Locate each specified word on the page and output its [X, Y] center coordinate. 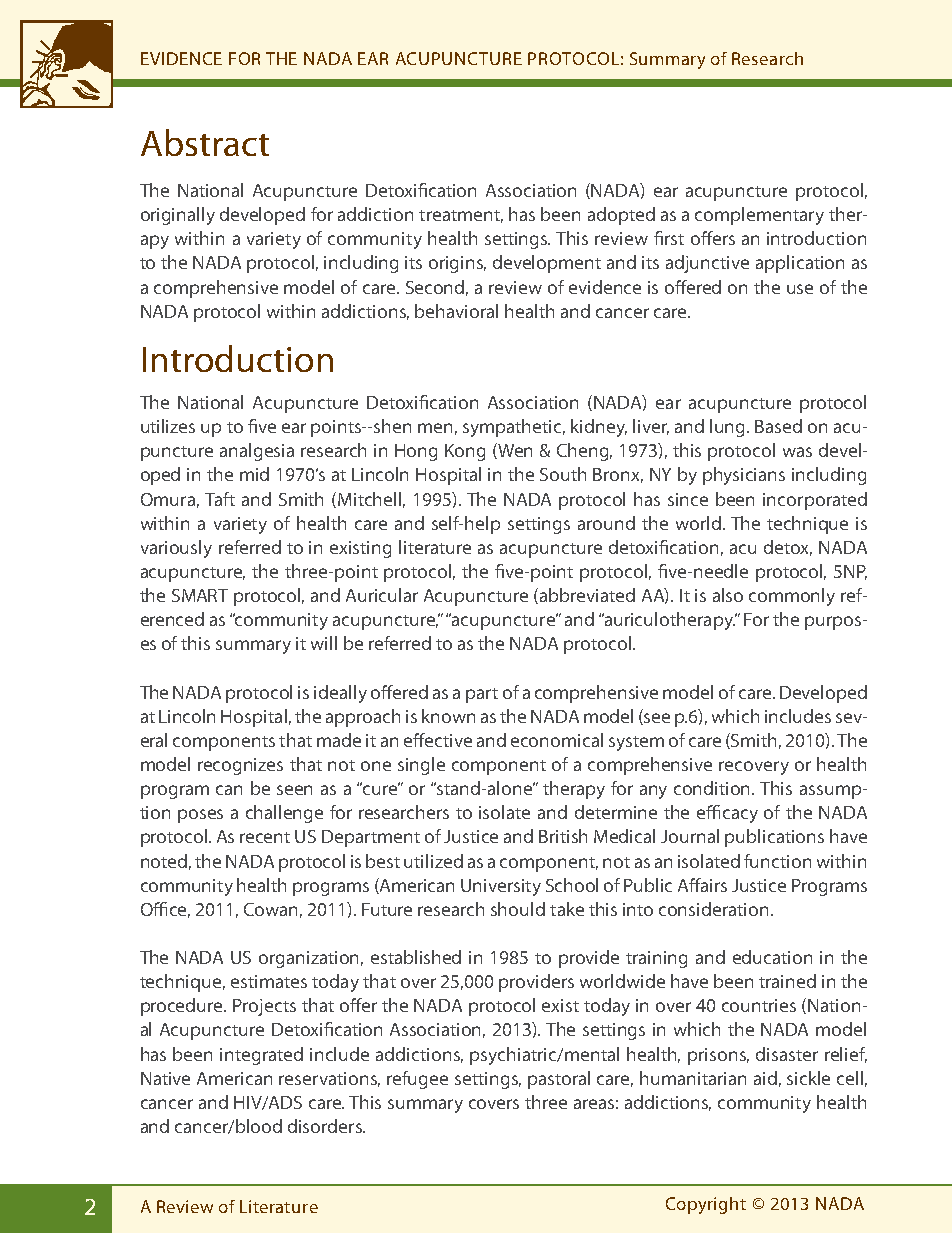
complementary [759, 216]
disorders [326, 1126]
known [448, 716]
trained [787, 981]
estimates [269, 981]
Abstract [205, 142]
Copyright [706, 1205]
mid [254, 474]
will [324, 643]
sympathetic [514, 428]
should [518, 909]
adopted [621, 216]
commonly [792, 597]
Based [778, 426]
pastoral [559, 1080]
